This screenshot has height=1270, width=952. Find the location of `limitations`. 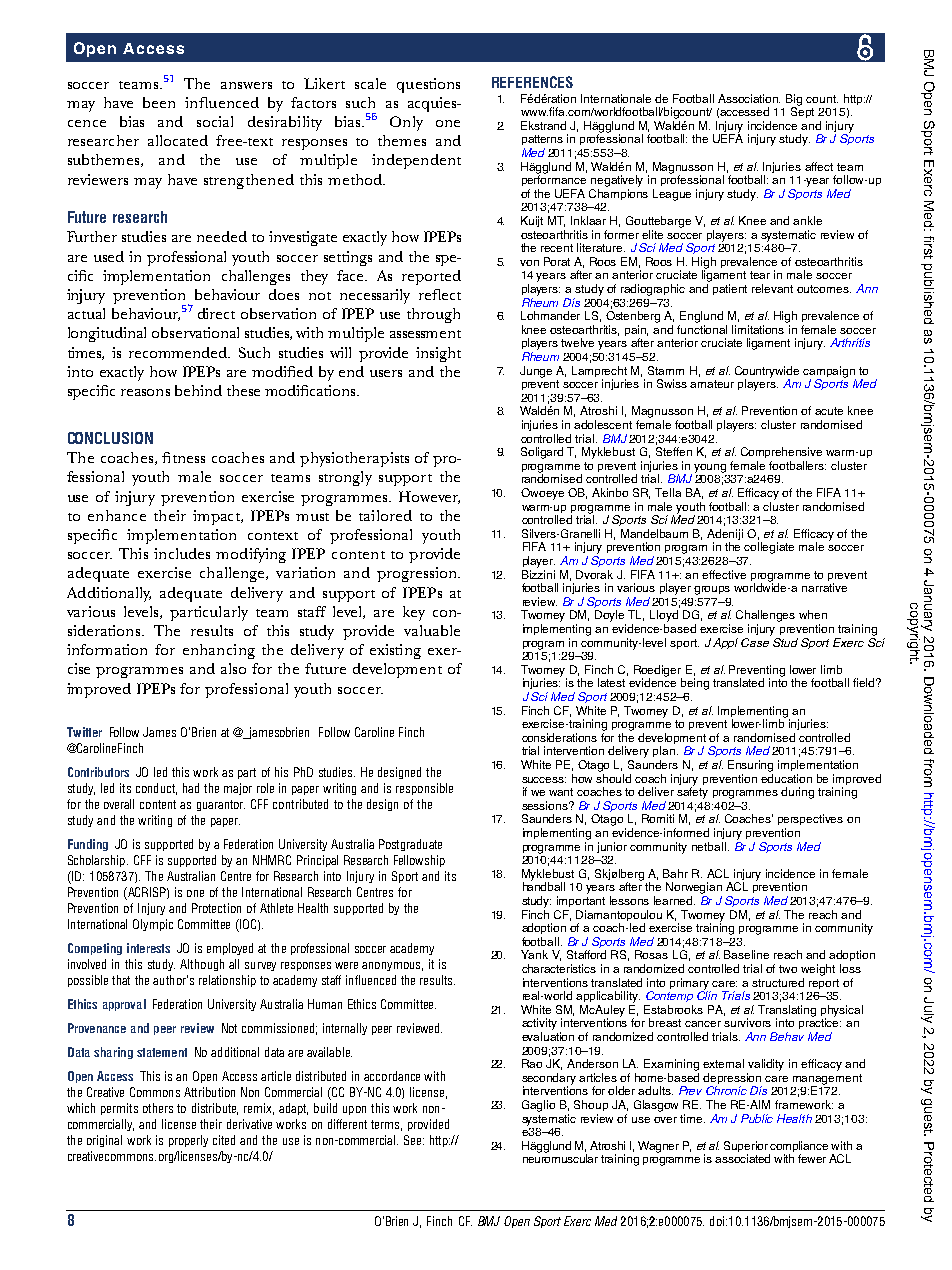

limitations is located at coordinates (758, 329).
